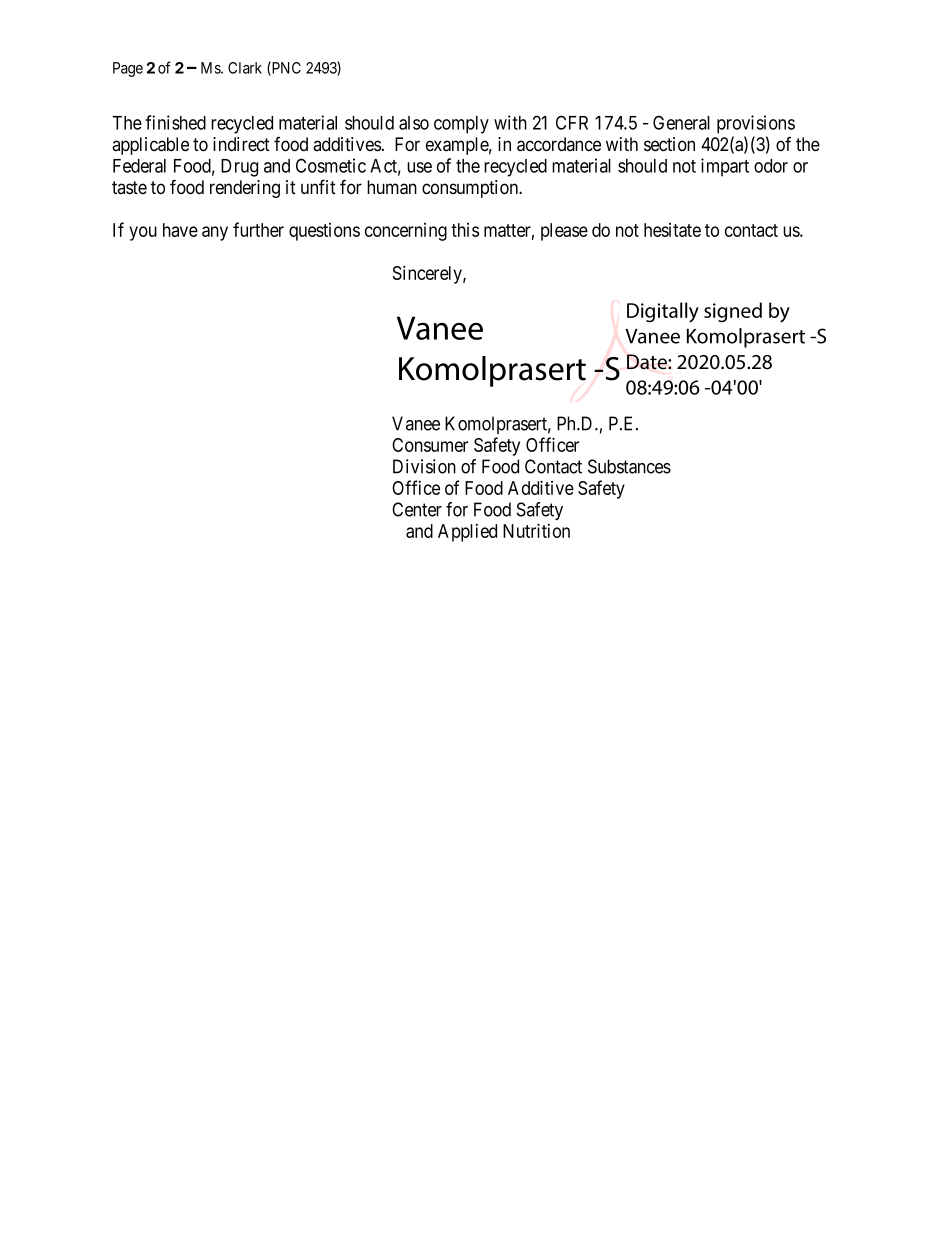 This page has height=1233, width=952. Describe the element at coordinates (725, 167) in the page. I see `impart` at that location.
